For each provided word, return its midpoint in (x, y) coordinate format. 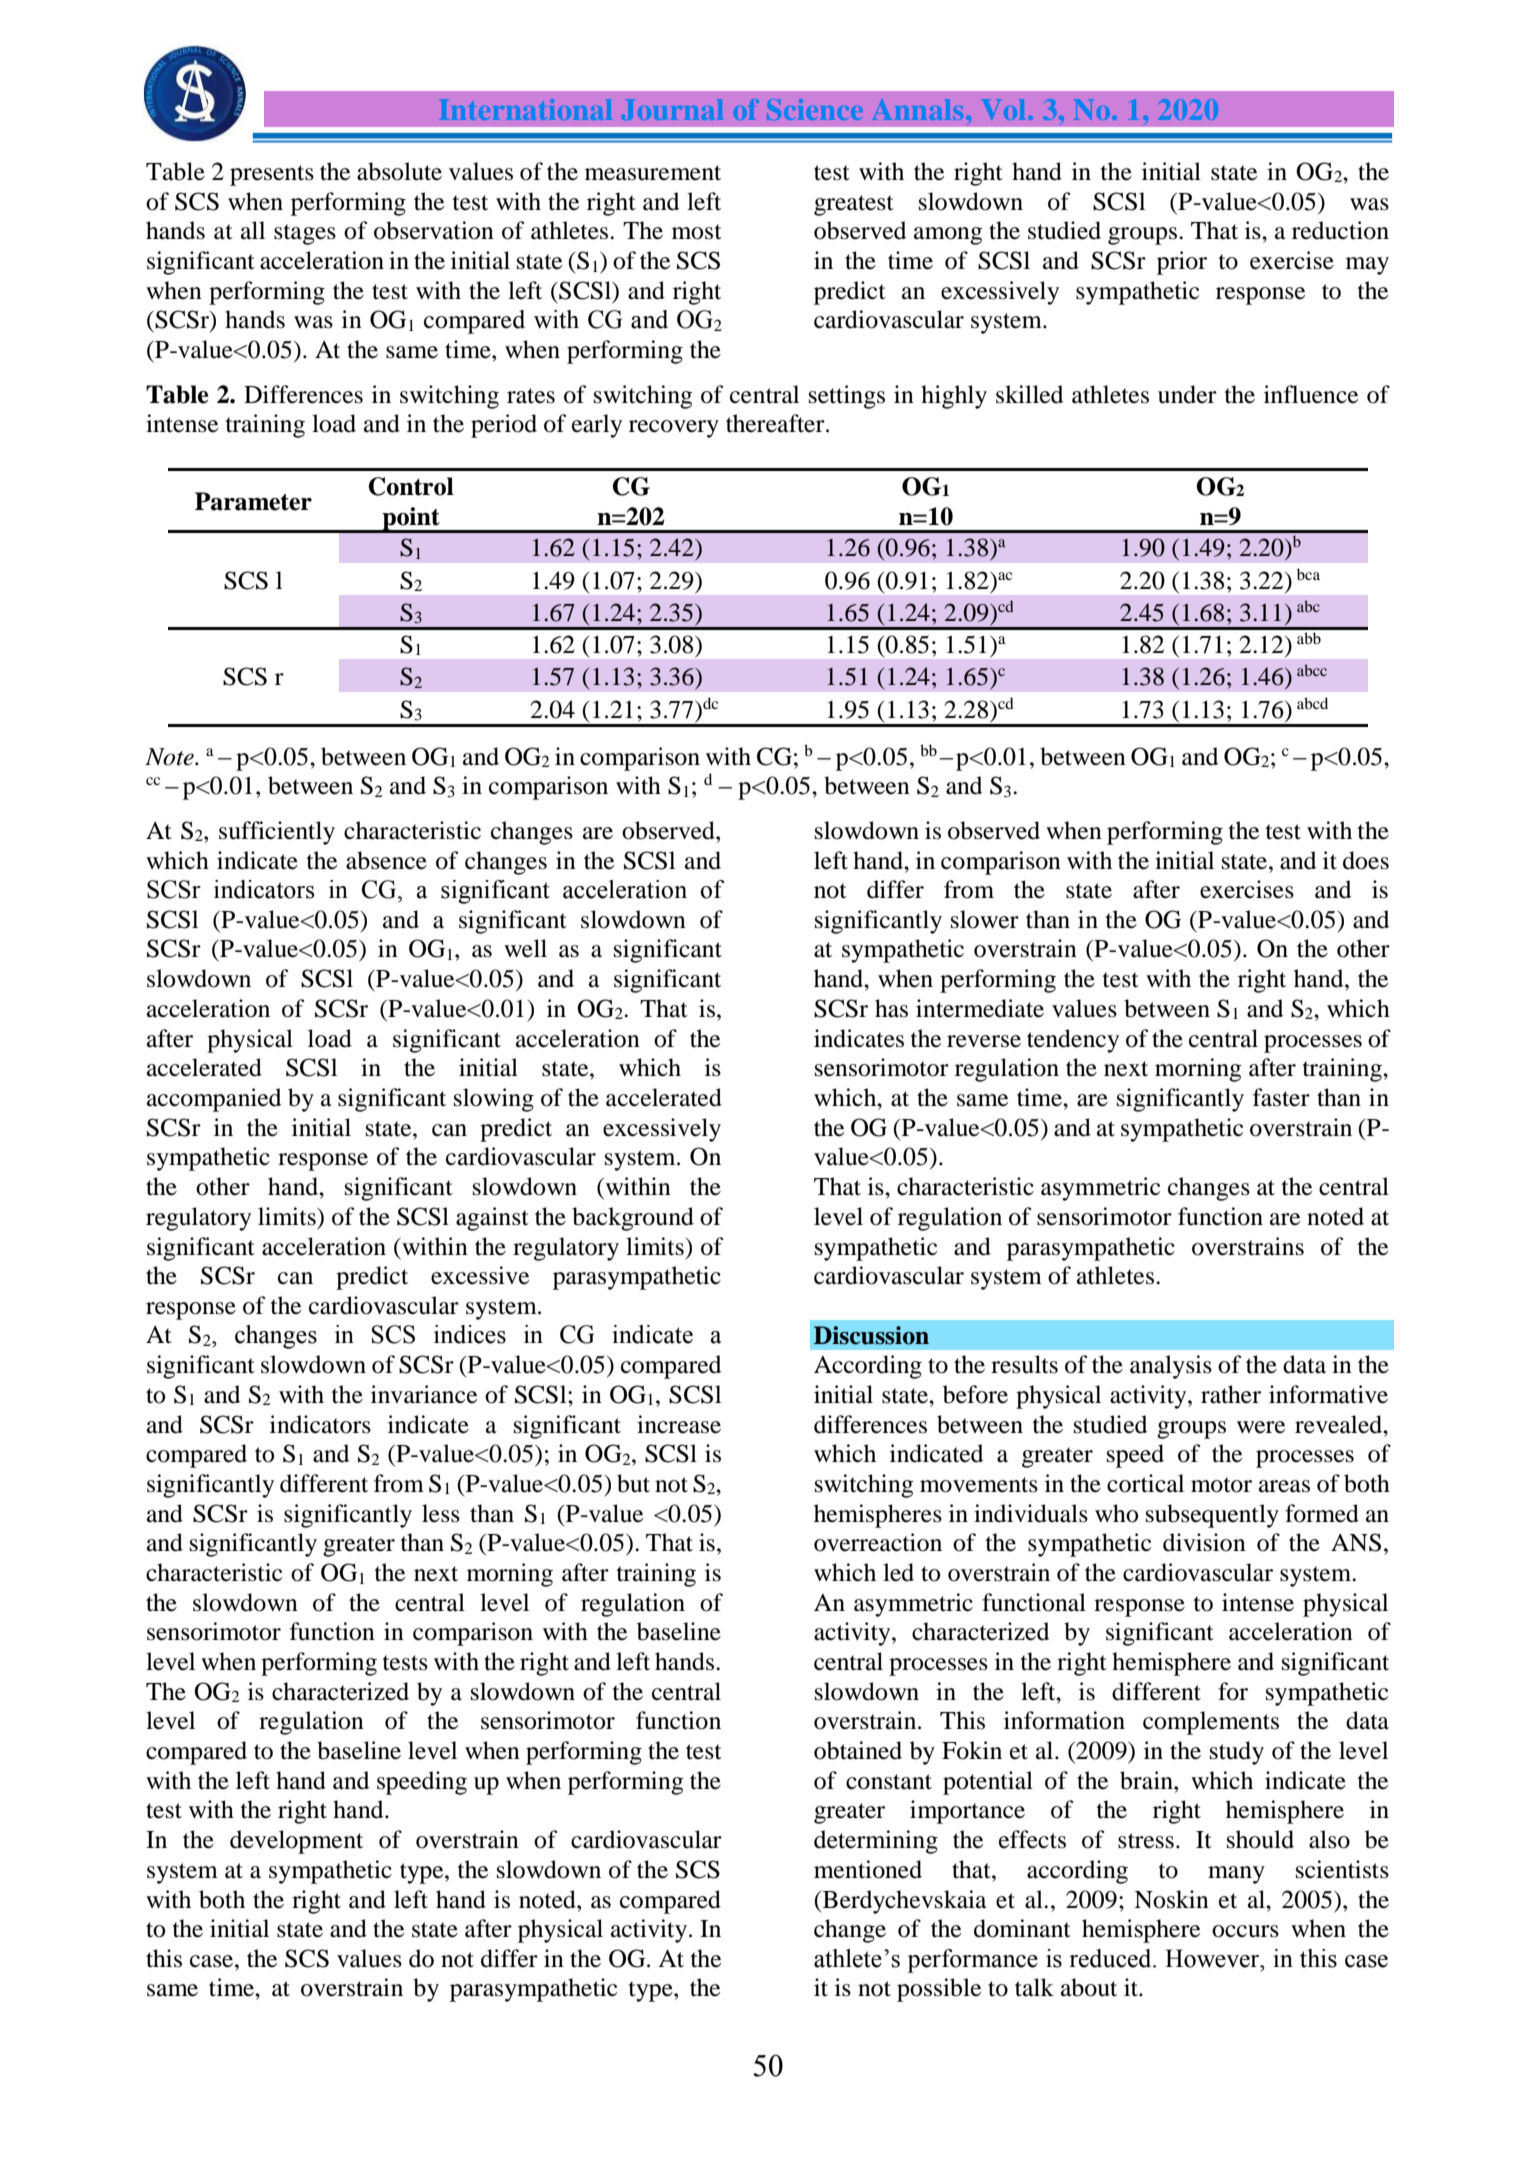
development (296, 1842)
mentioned (868, 1869)
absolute (399, 171)
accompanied (214, 1100)
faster (1281, 1097)
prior (1182, 263)
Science (815, 109)
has (891, 1008)
